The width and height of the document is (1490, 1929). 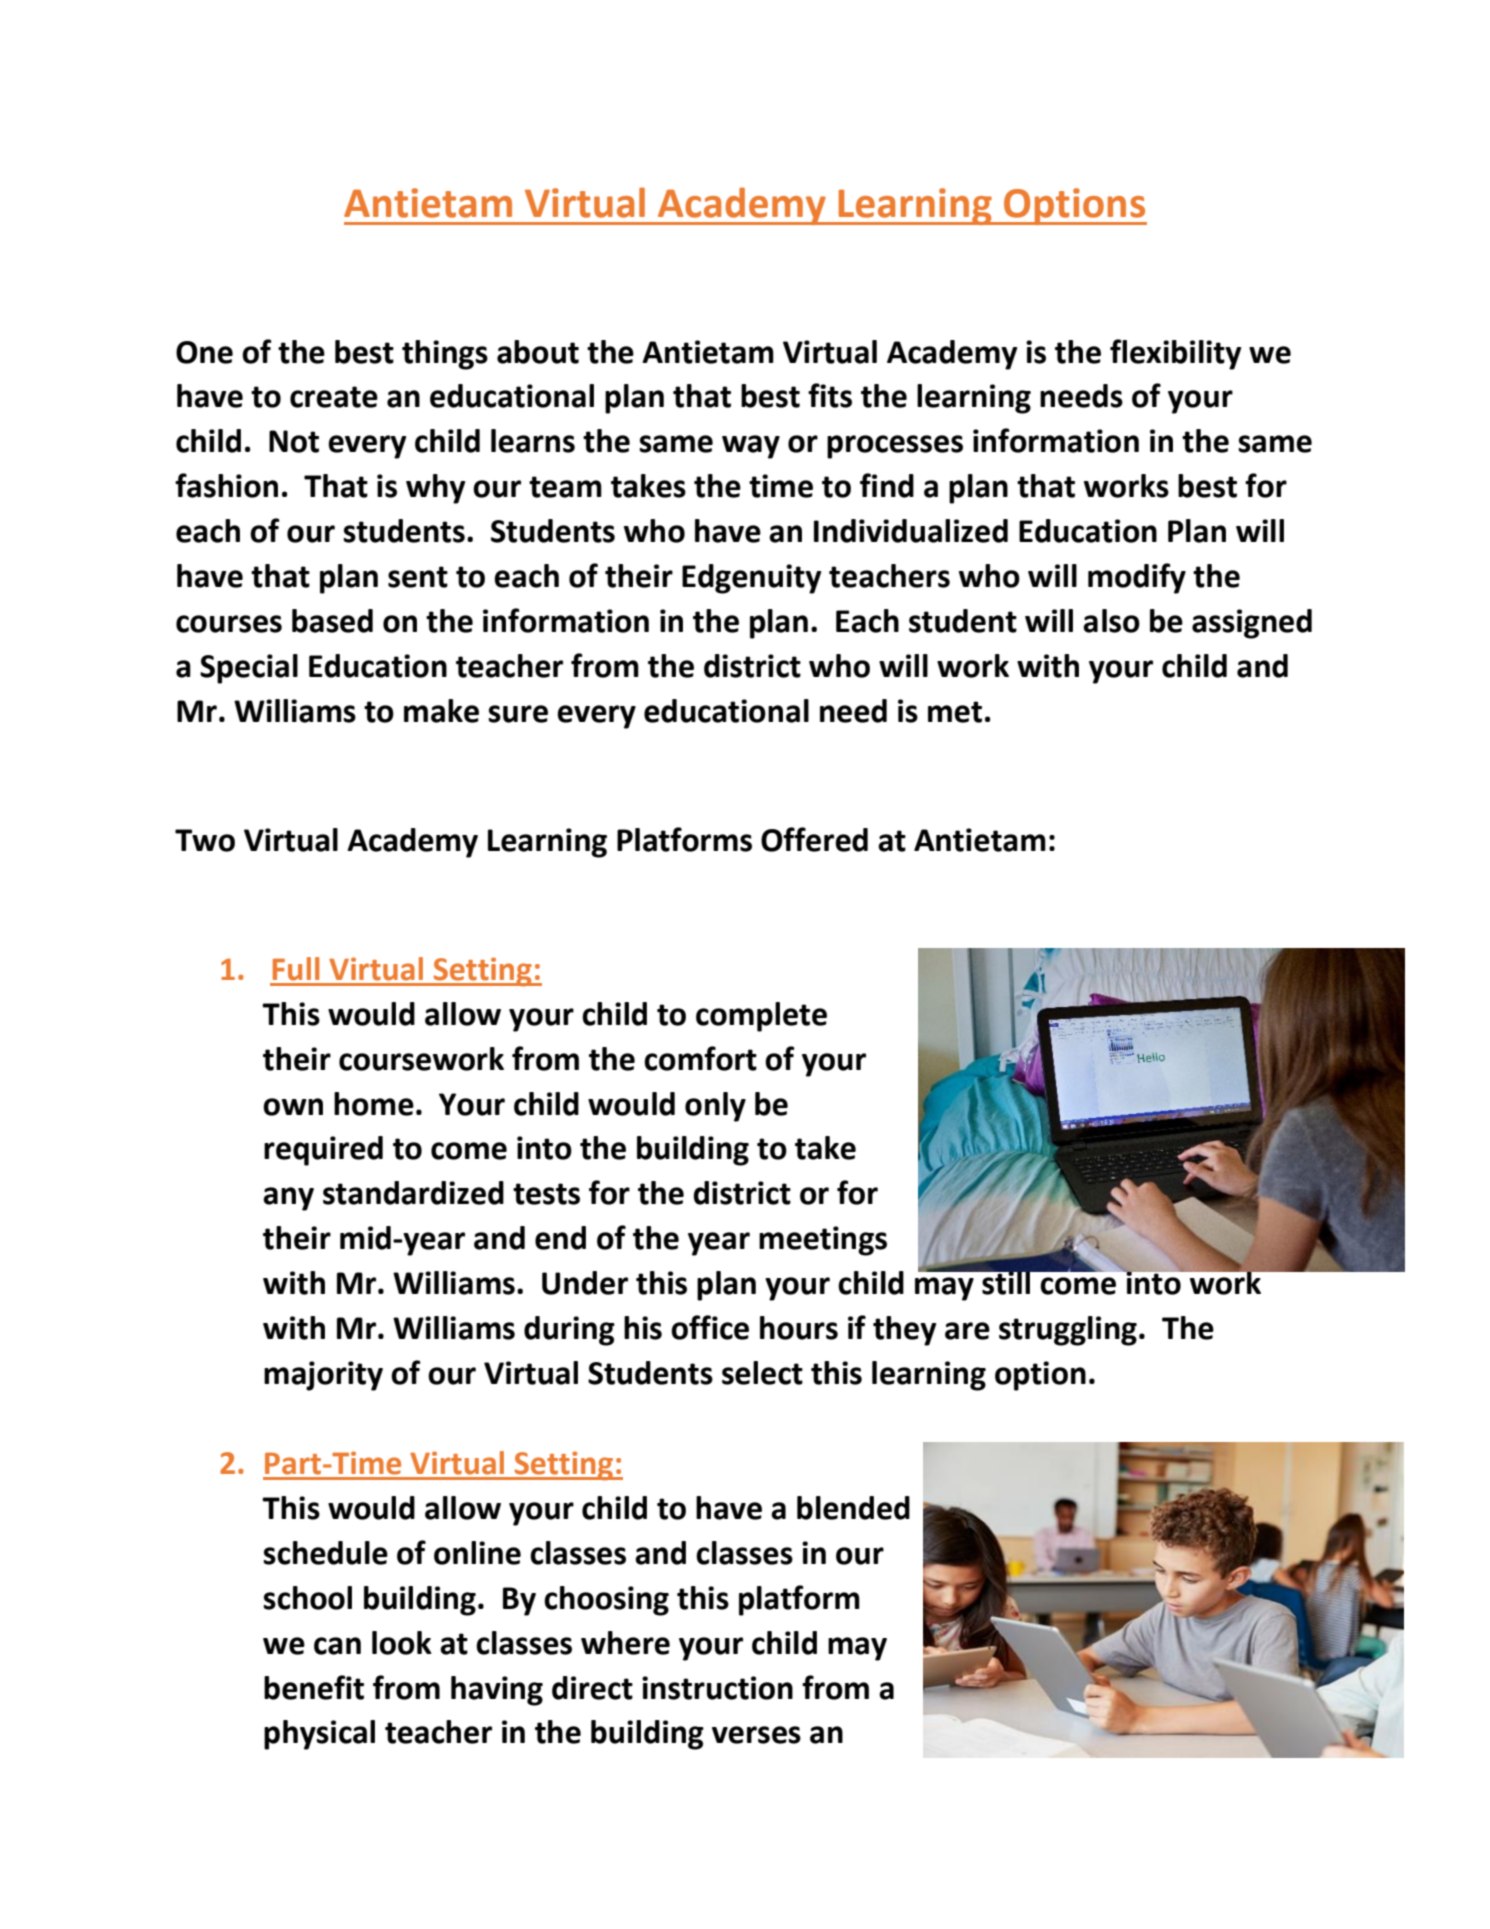 I want to click on complete, so click(x=761, y=1017).
